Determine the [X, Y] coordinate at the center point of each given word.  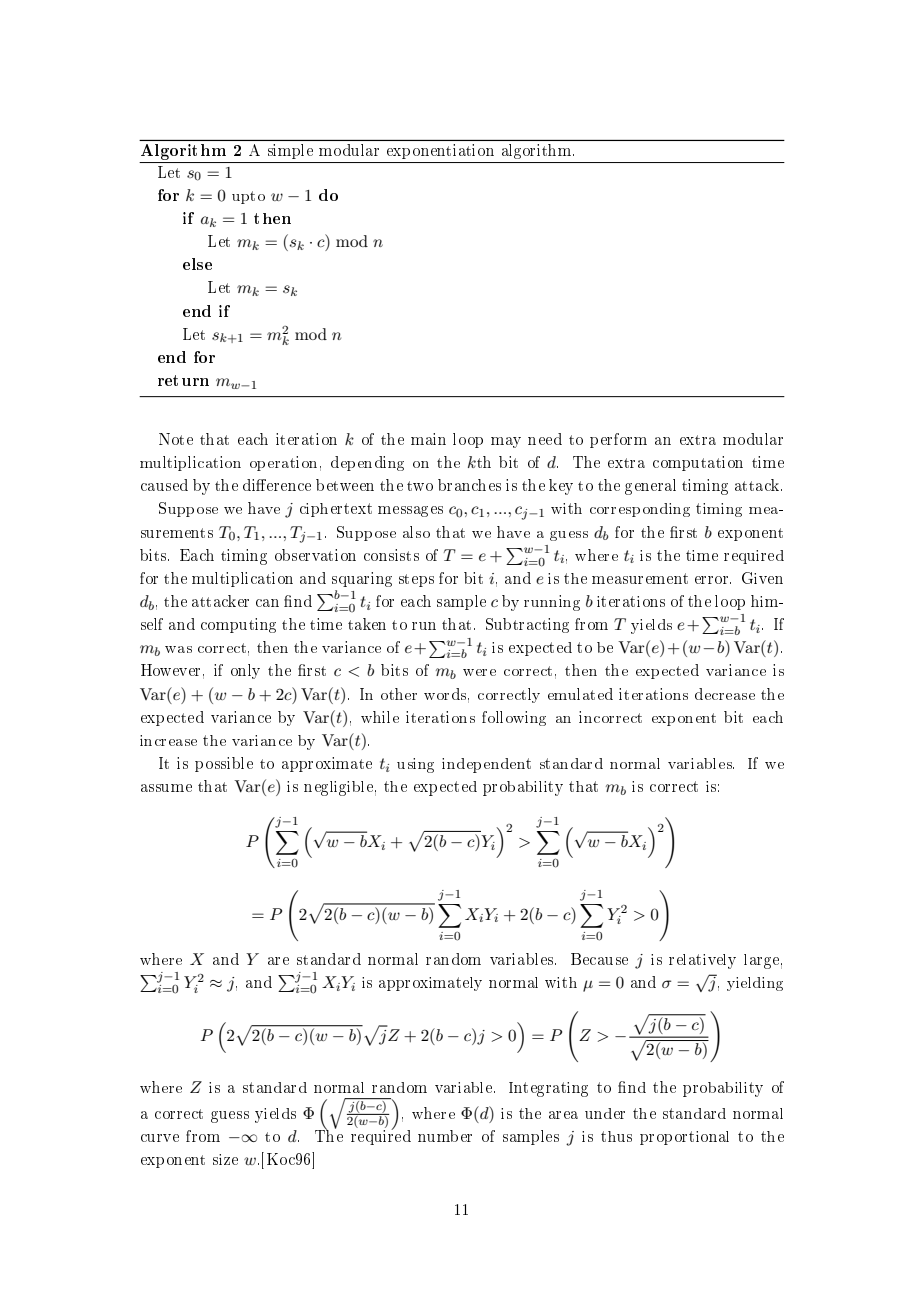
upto [248, 197]
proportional [684, 1138]
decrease [725, 694]
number [445, 1136]
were [479, 672]
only [245, 671]
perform [618, 440]
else [197, 264]
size [225, 1159]
